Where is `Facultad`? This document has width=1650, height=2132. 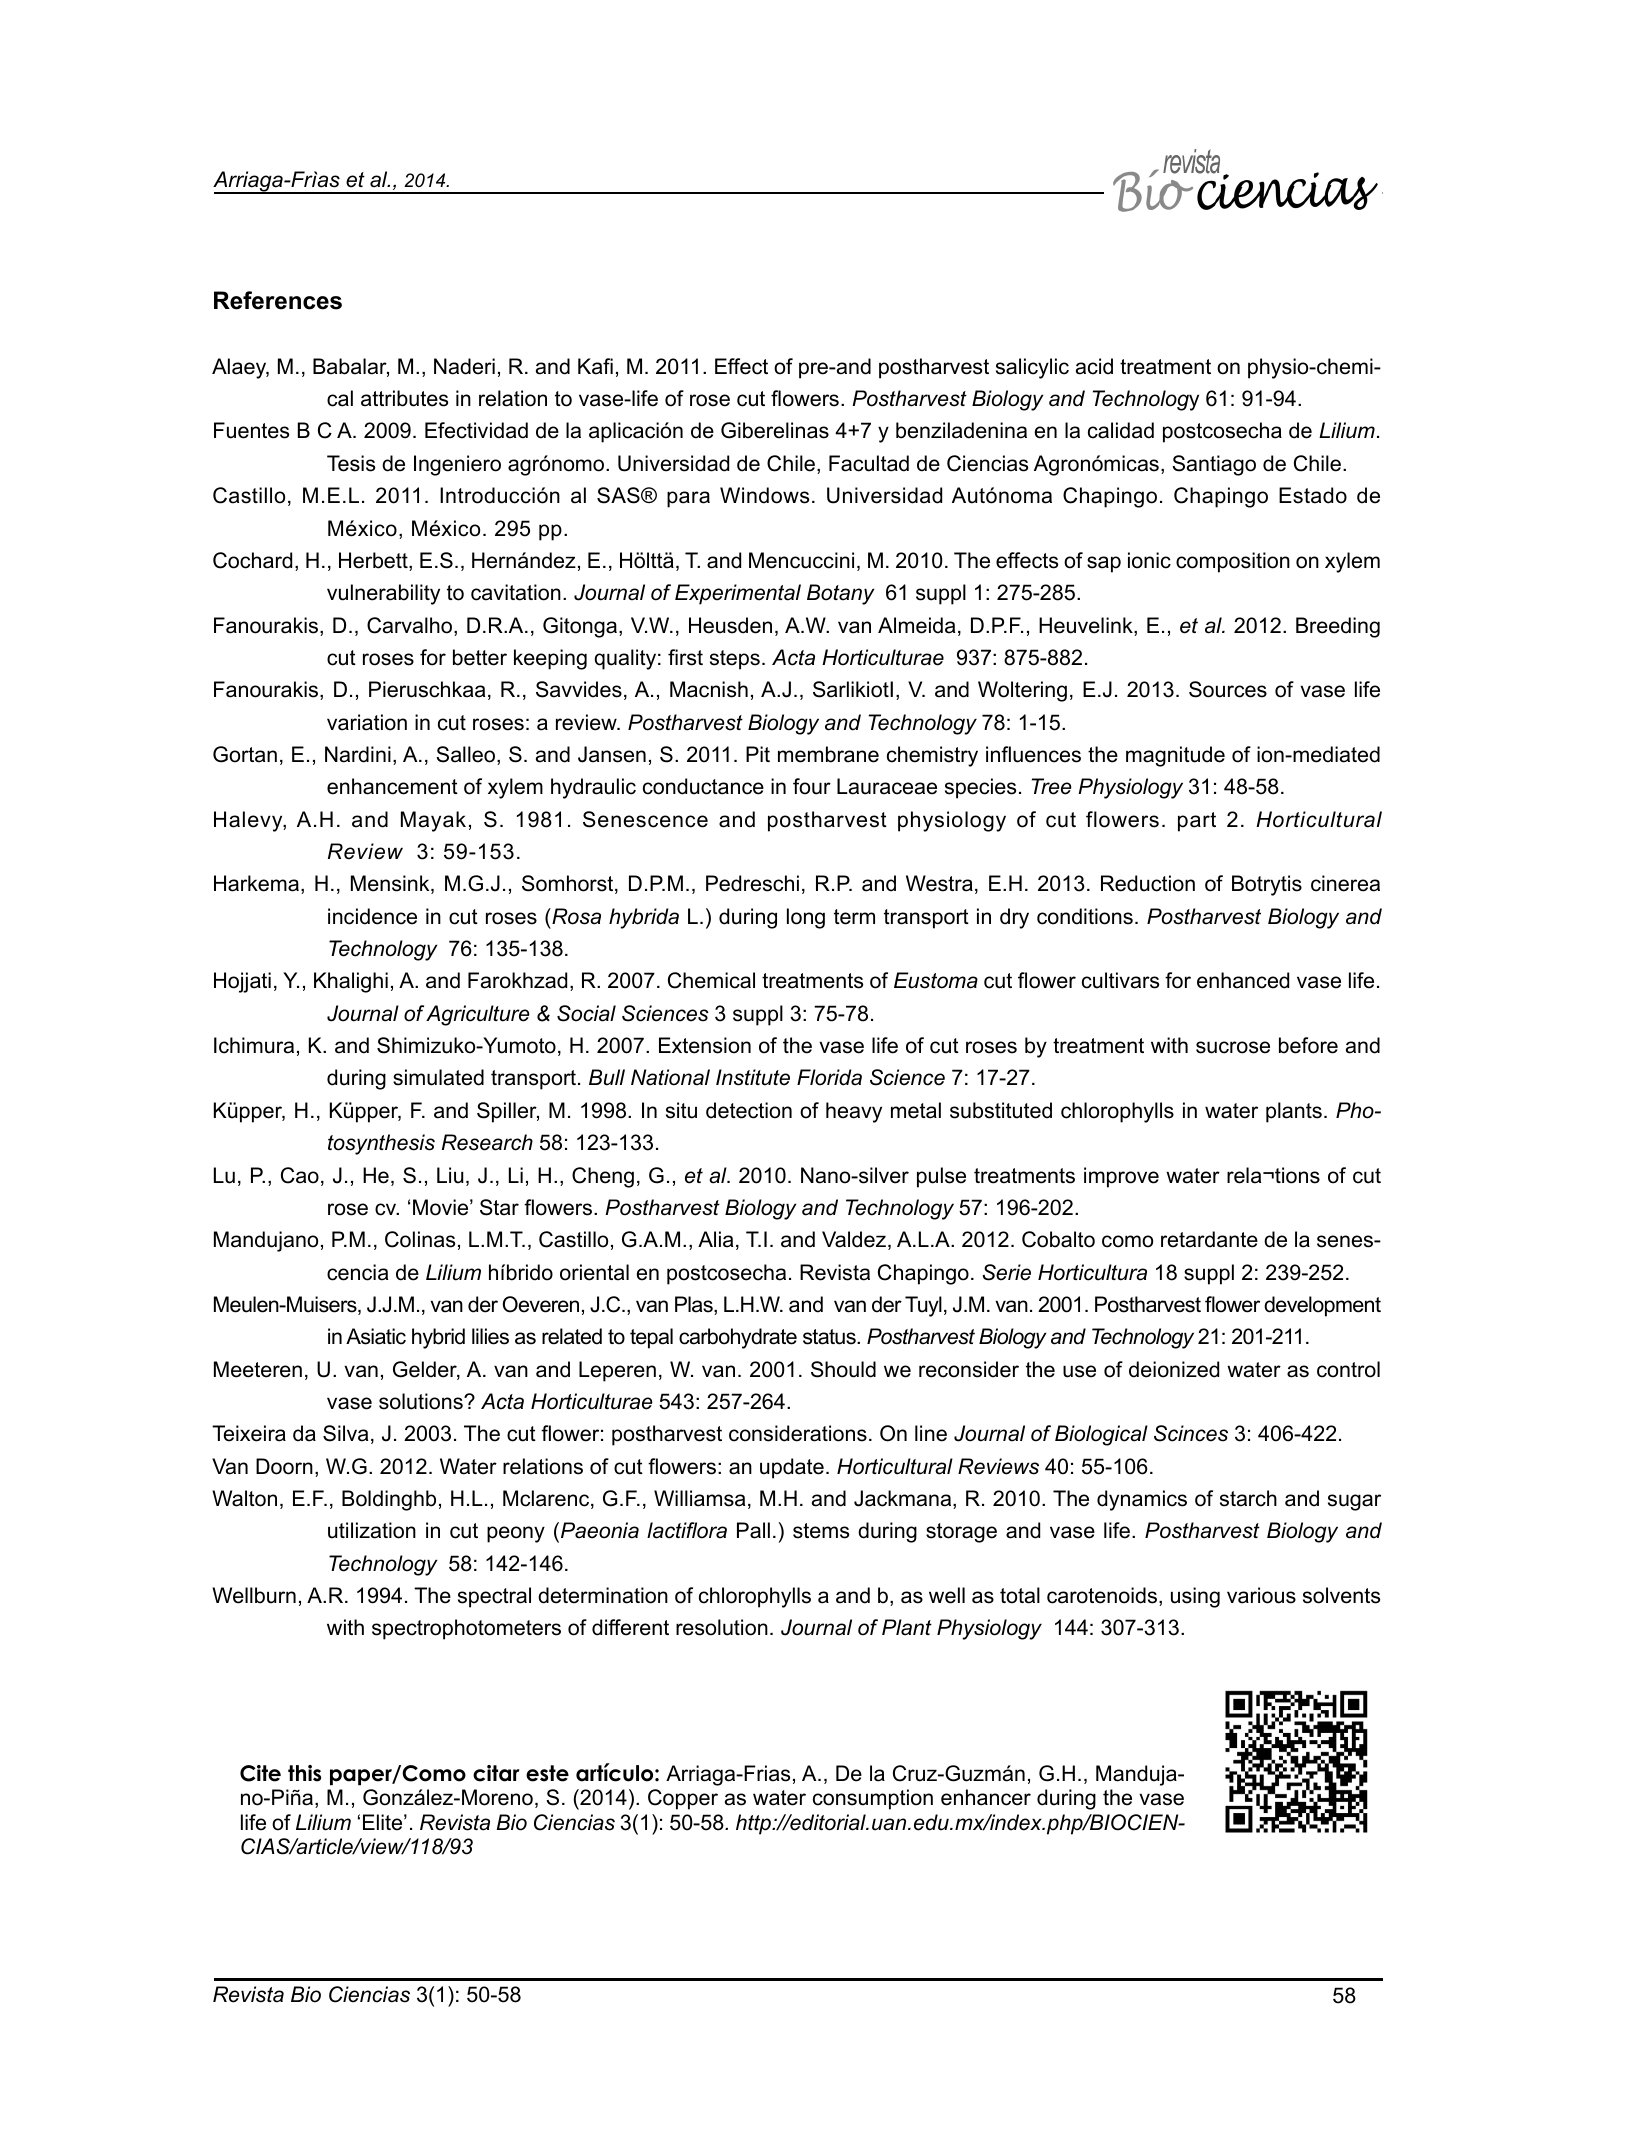
Facultad is located at coordinates (869, 463).
